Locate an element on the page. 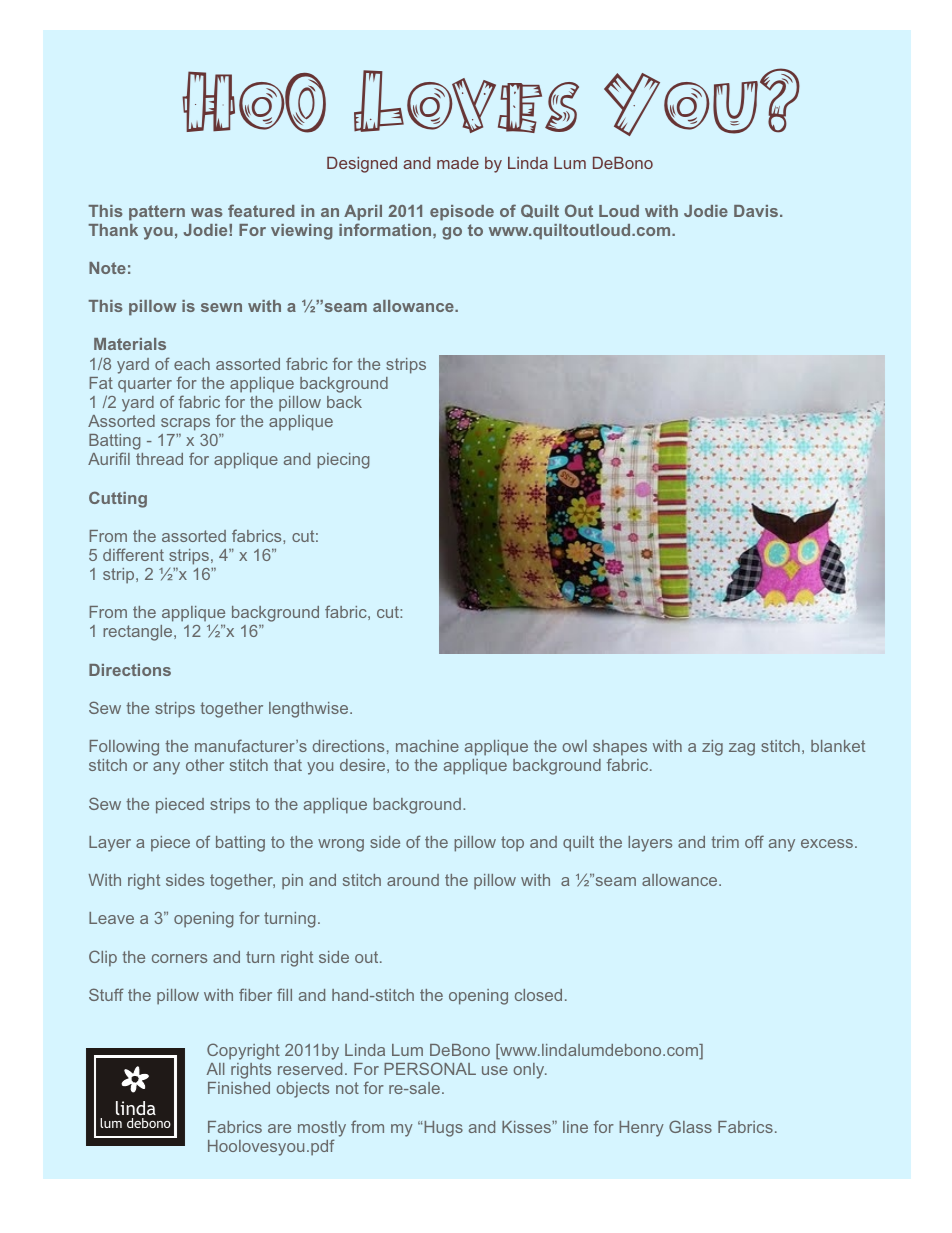 The image size is (952, 1233). use is located at coordinates (495, 1070).
